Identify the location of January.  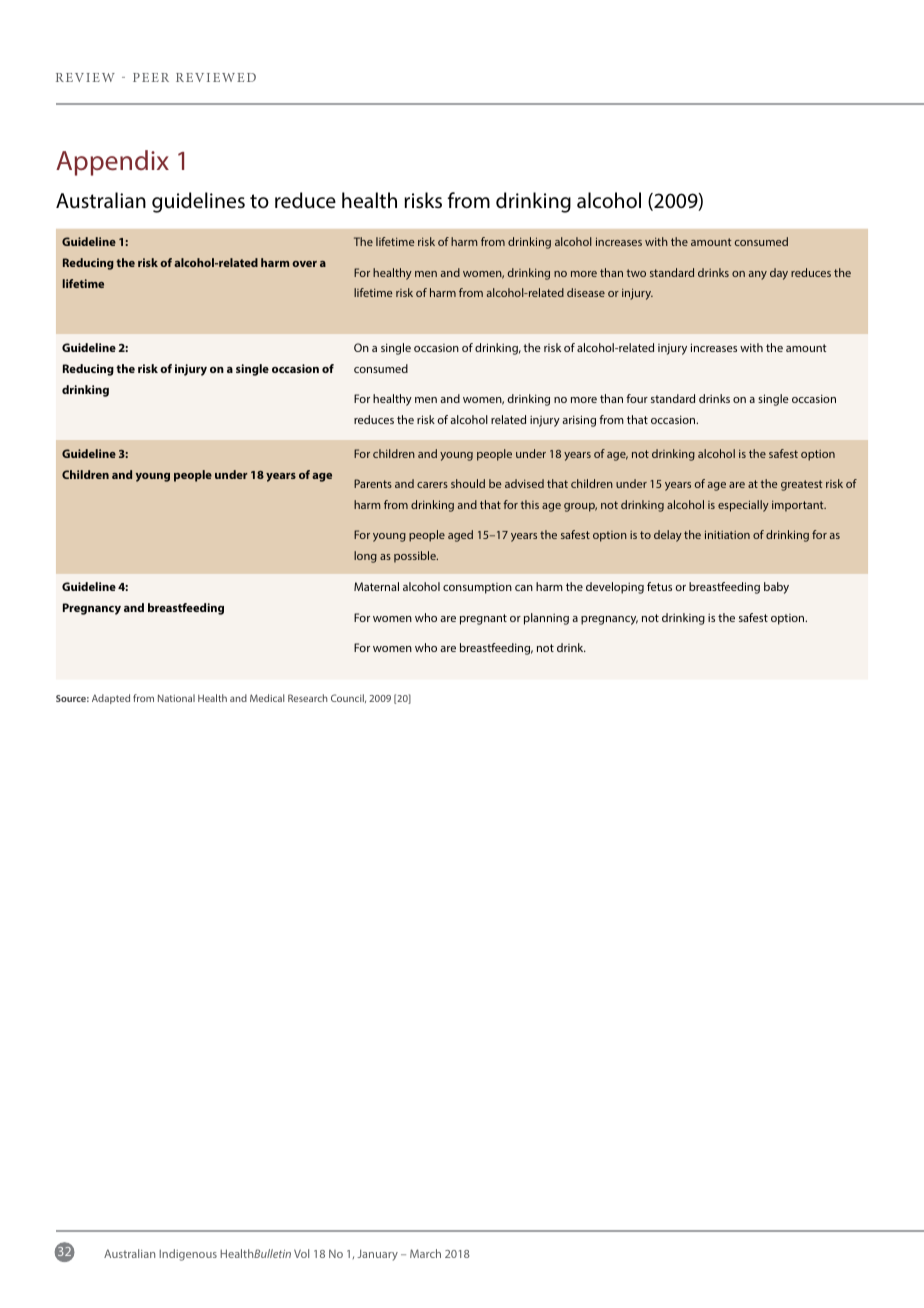
(377, 1255).
